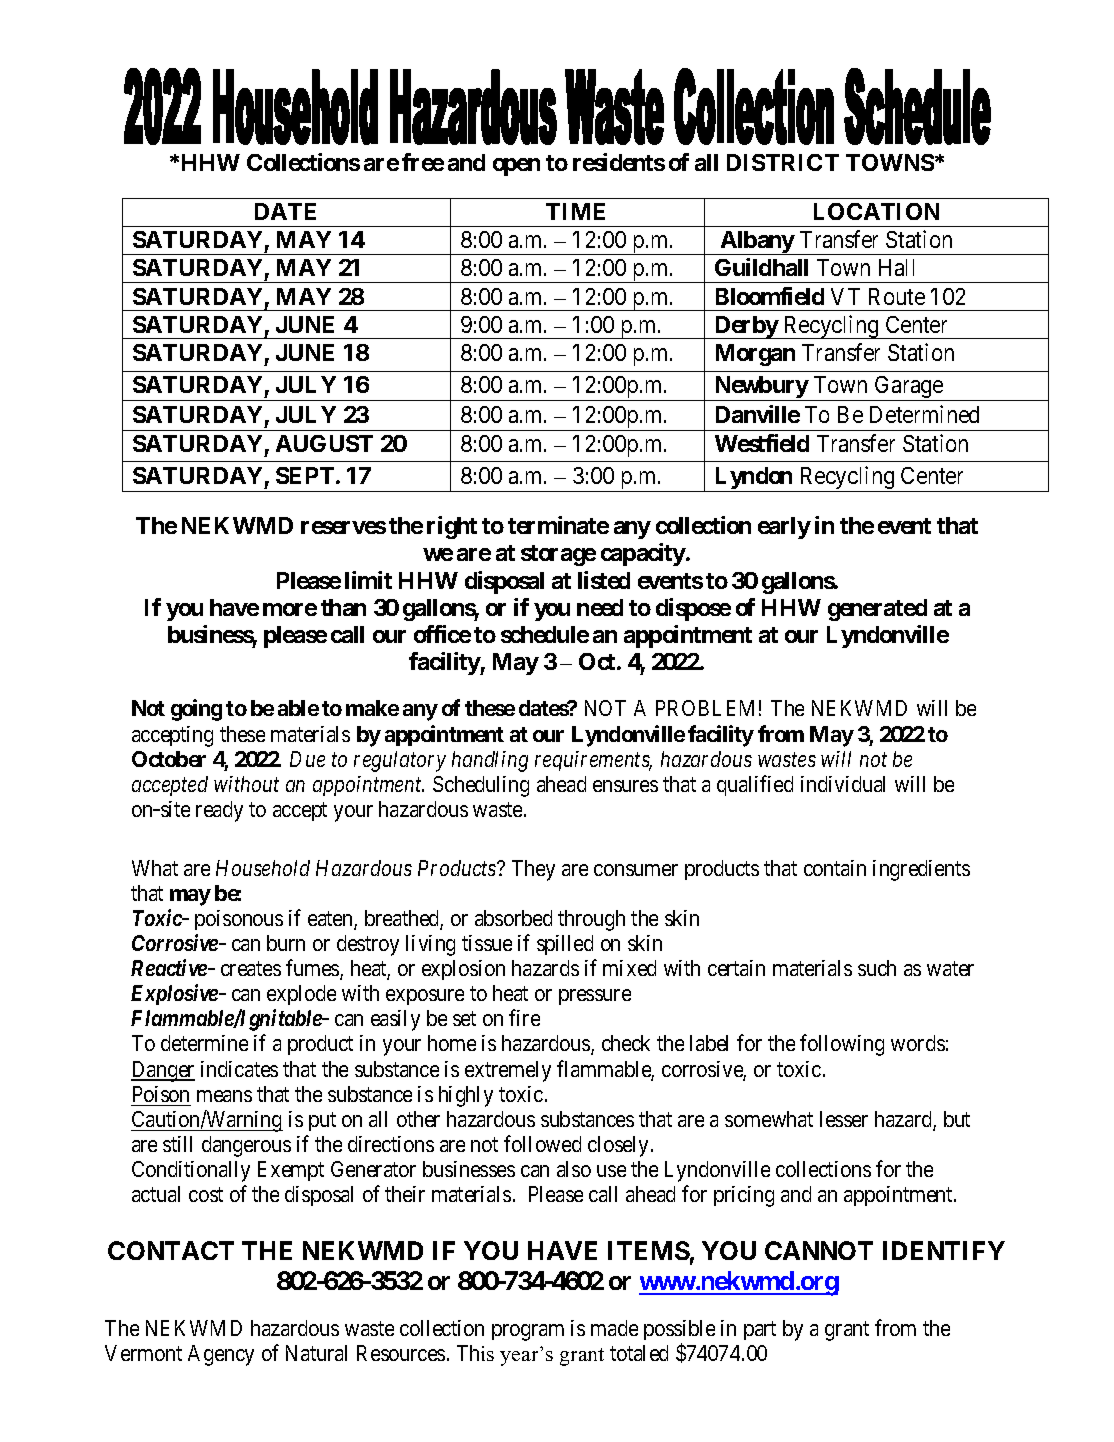 The height and width of the page is (1442, 1114). Describe the element at coordinates (516, 167) in the page. I see `open` at that location.
